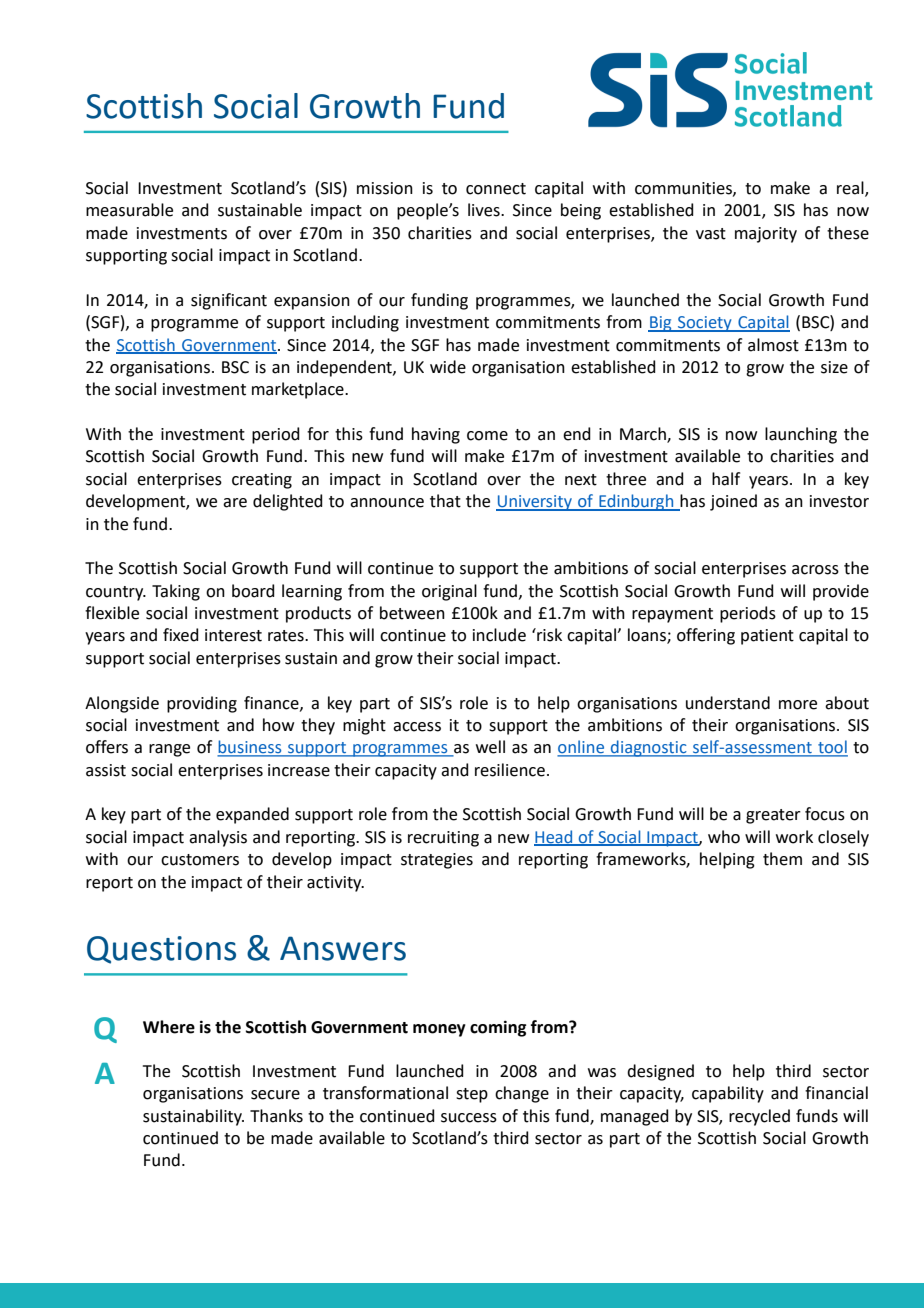 The image size is (924, 1308). Describe the element at coordinates (129, 210) in the page. I see `measurable` at that location.
